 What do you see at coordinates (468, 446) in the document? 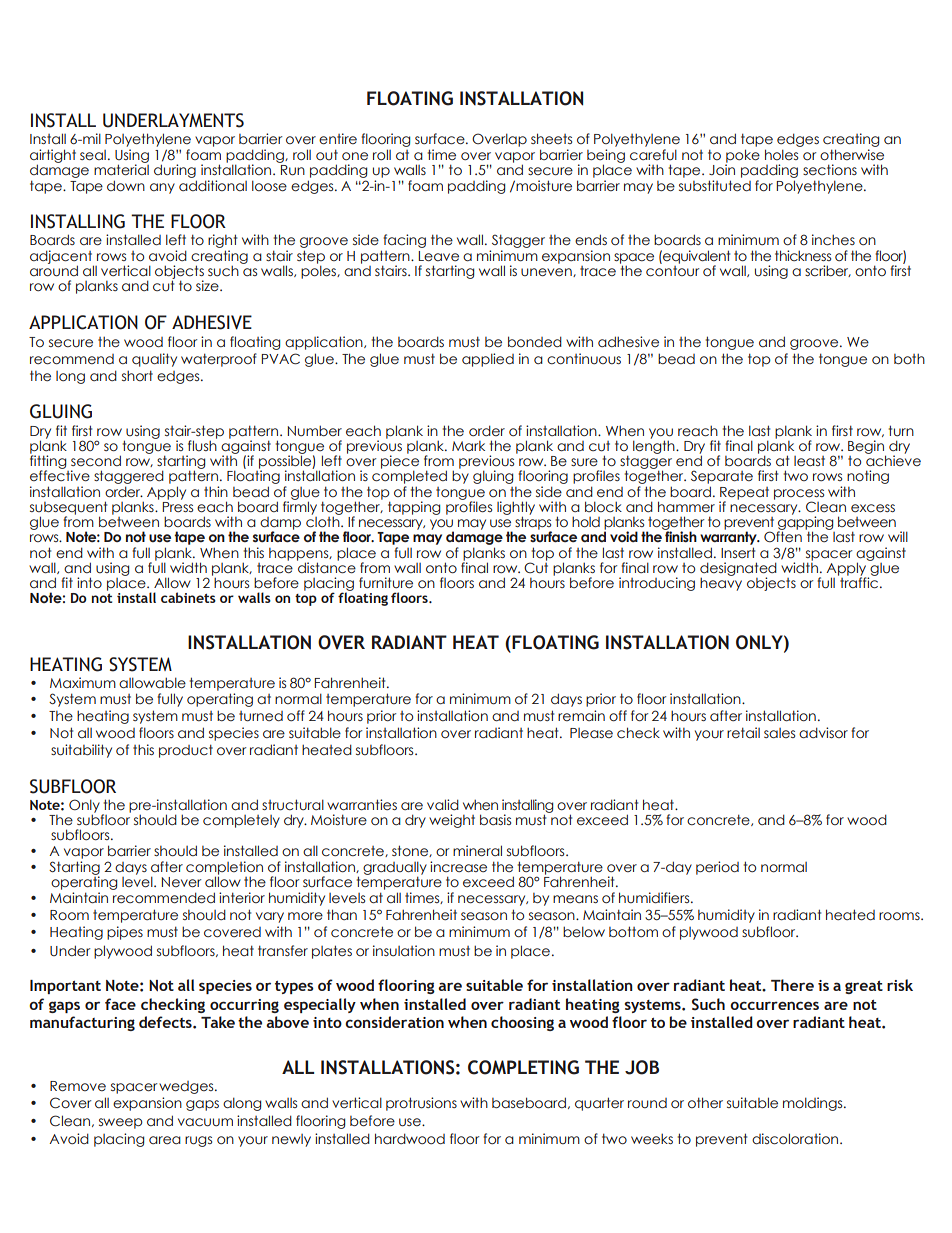
I see `Mark` at bounding box center [468, 446].
